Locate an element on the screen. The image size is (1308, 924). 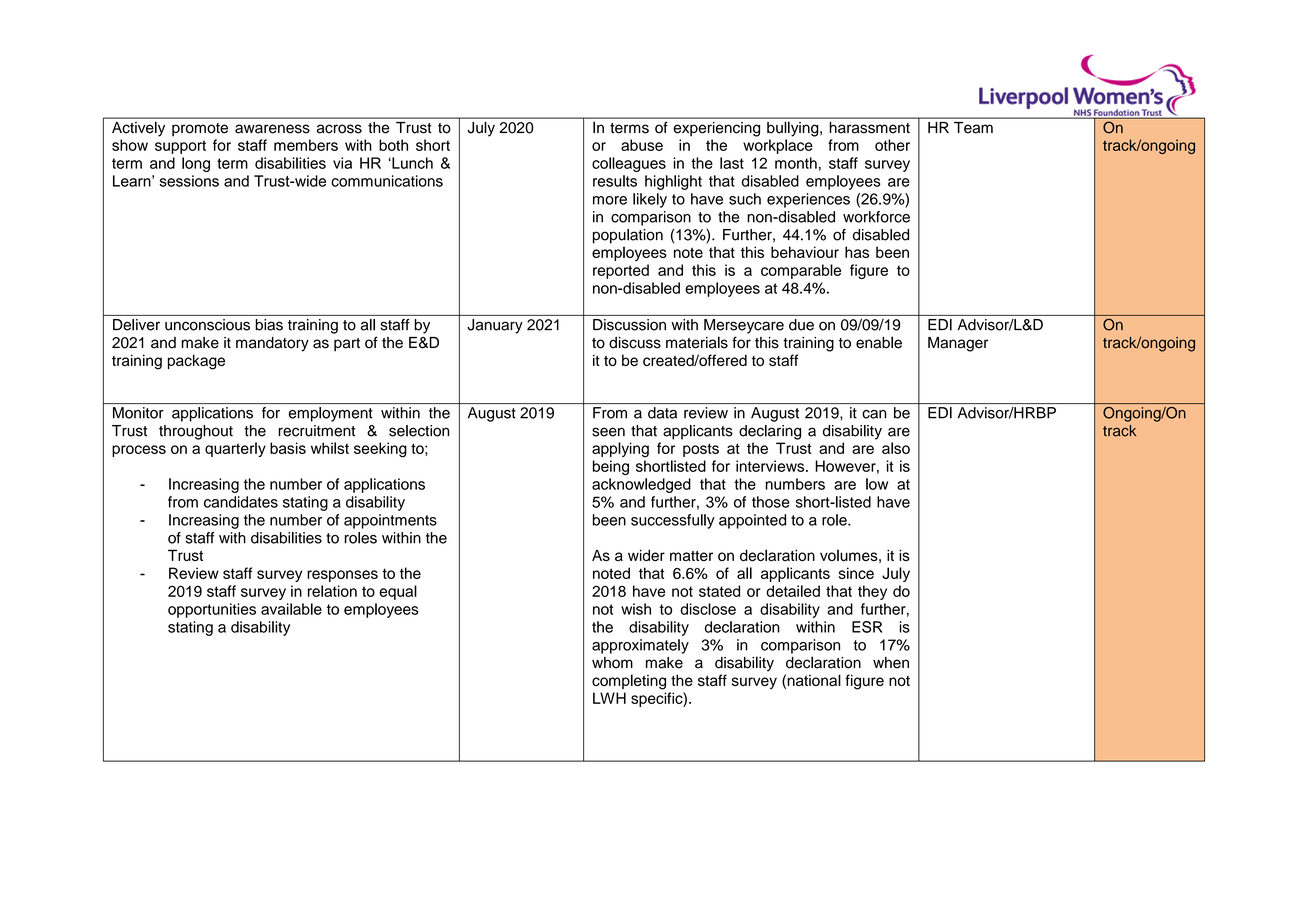
since is located at coordinates (856, 573).
